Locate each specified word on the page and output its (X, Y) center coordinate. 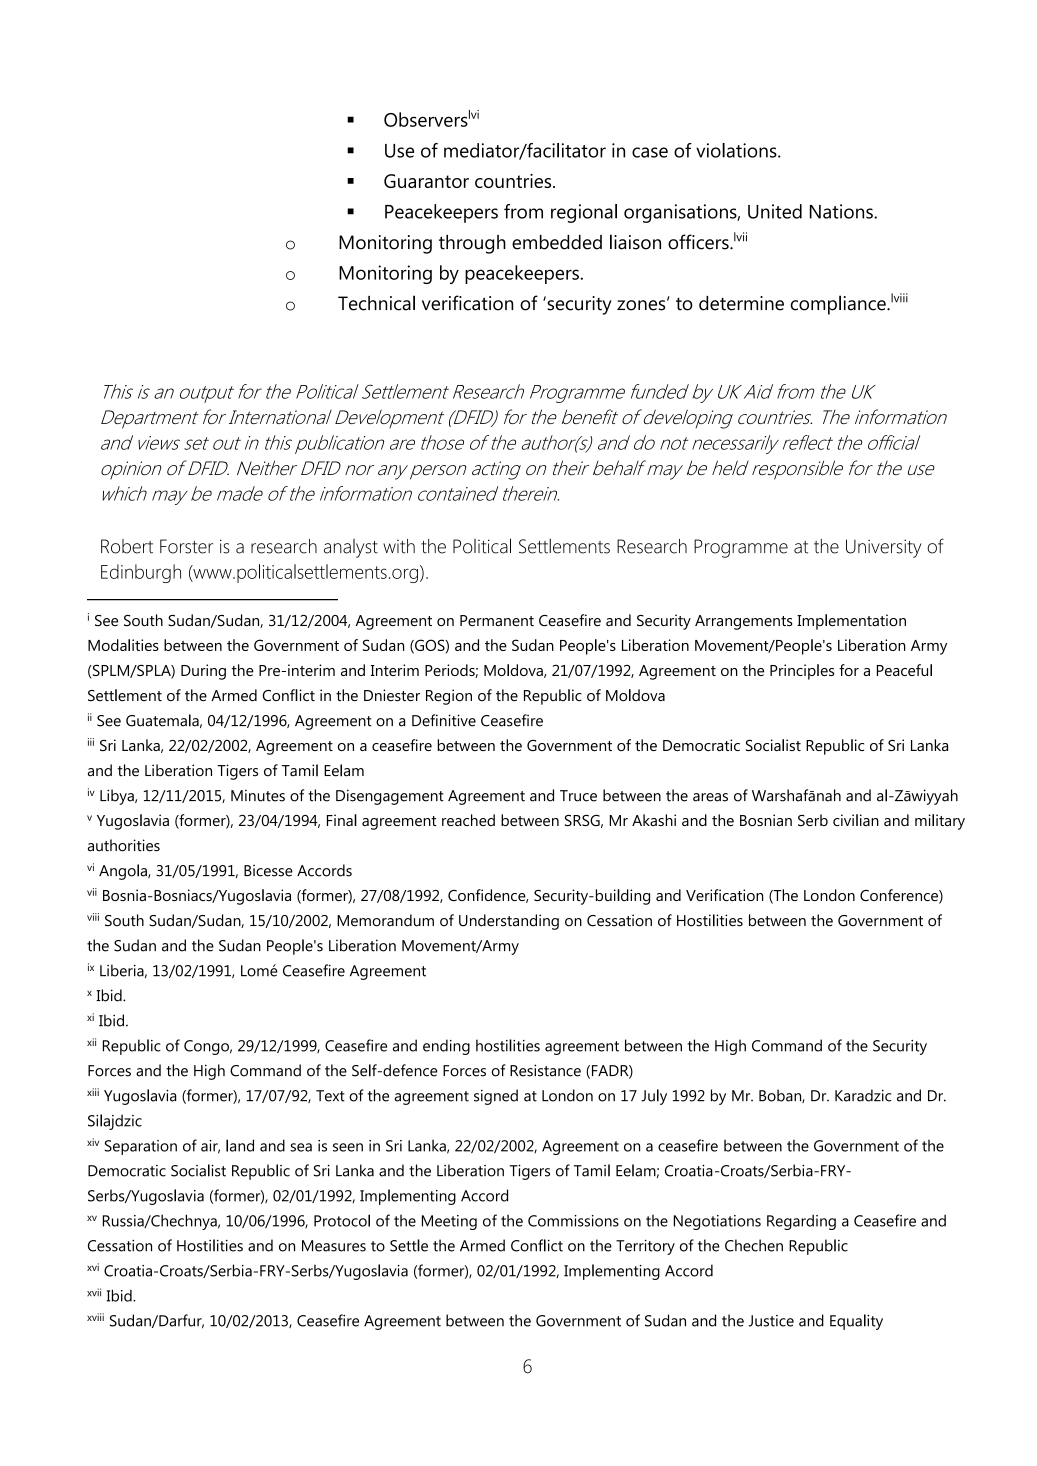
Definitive (444, 720)
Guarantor (426, 181)
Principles (802, 672)
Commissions (573, 1221)
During (203, 672)
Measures (334, 1246)
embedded (557, 242)
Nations (842, 211)
